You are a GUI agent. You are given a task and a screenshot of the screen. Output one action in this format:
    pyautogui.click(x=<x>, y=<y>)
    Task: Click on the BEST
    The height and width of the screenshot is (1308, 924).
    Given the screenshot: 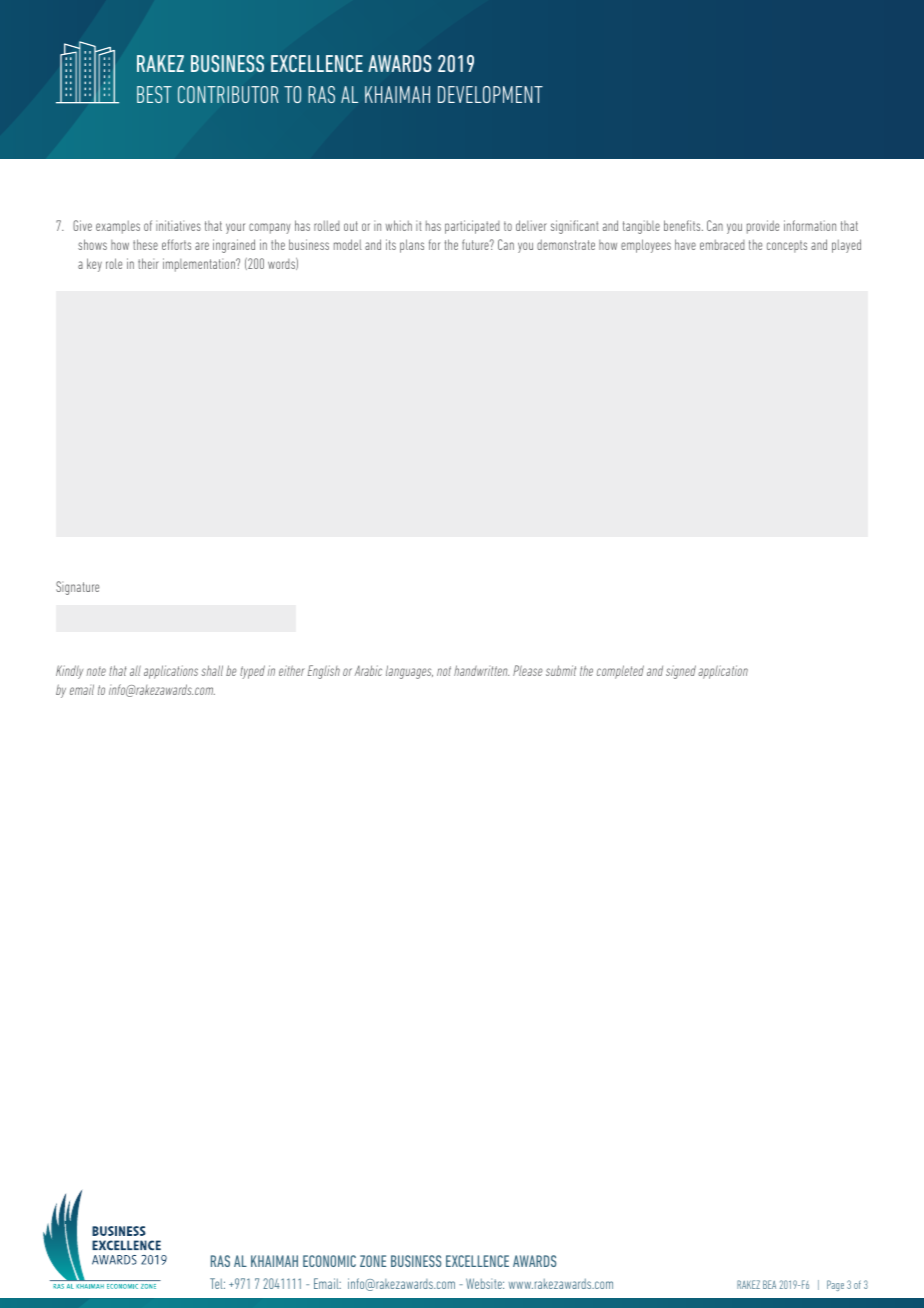 What is the action you would take?
    pyautogui.click(x=154, y=94)
